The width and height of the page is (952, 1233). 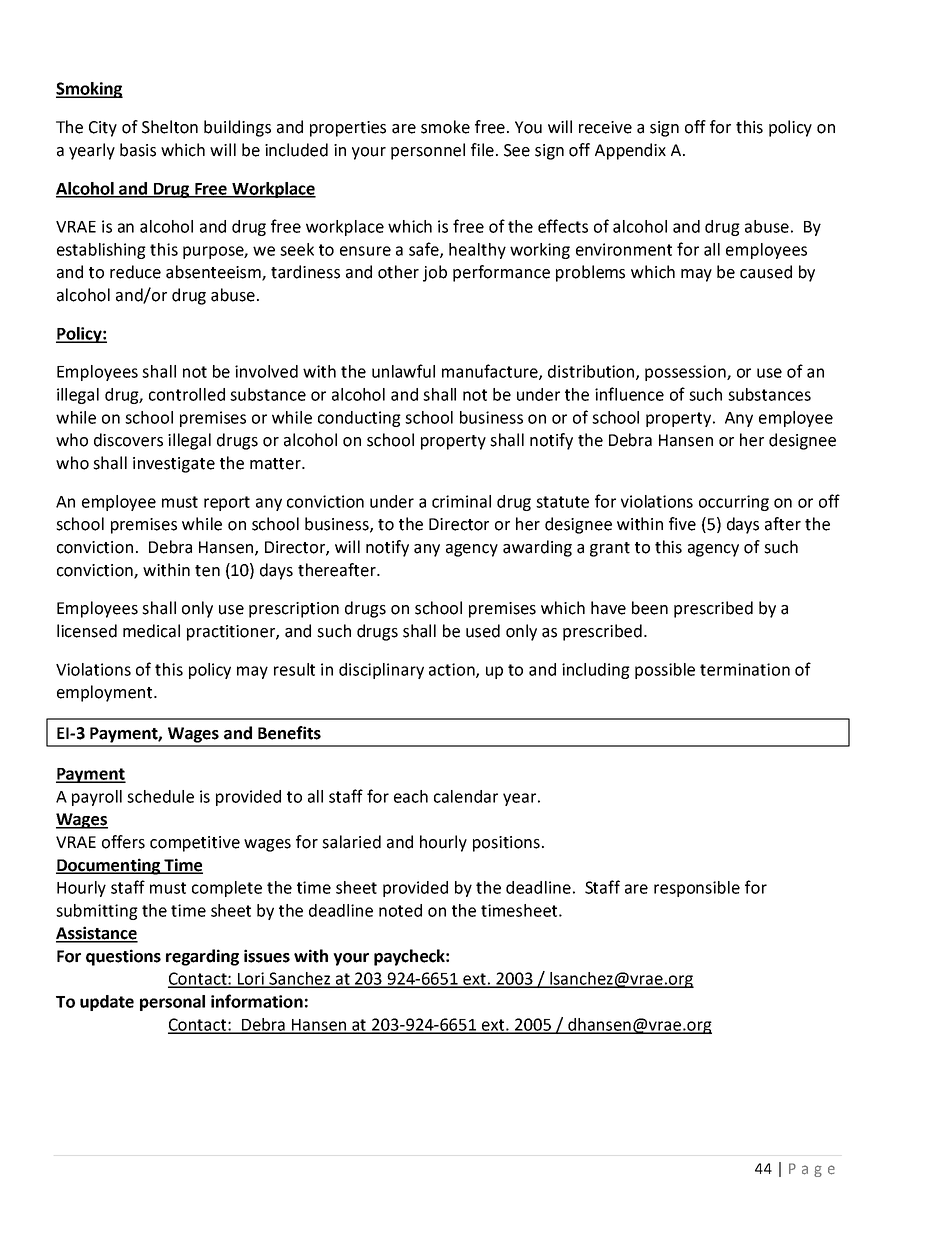 I want to click on environment, so click(x=624, y=249).
